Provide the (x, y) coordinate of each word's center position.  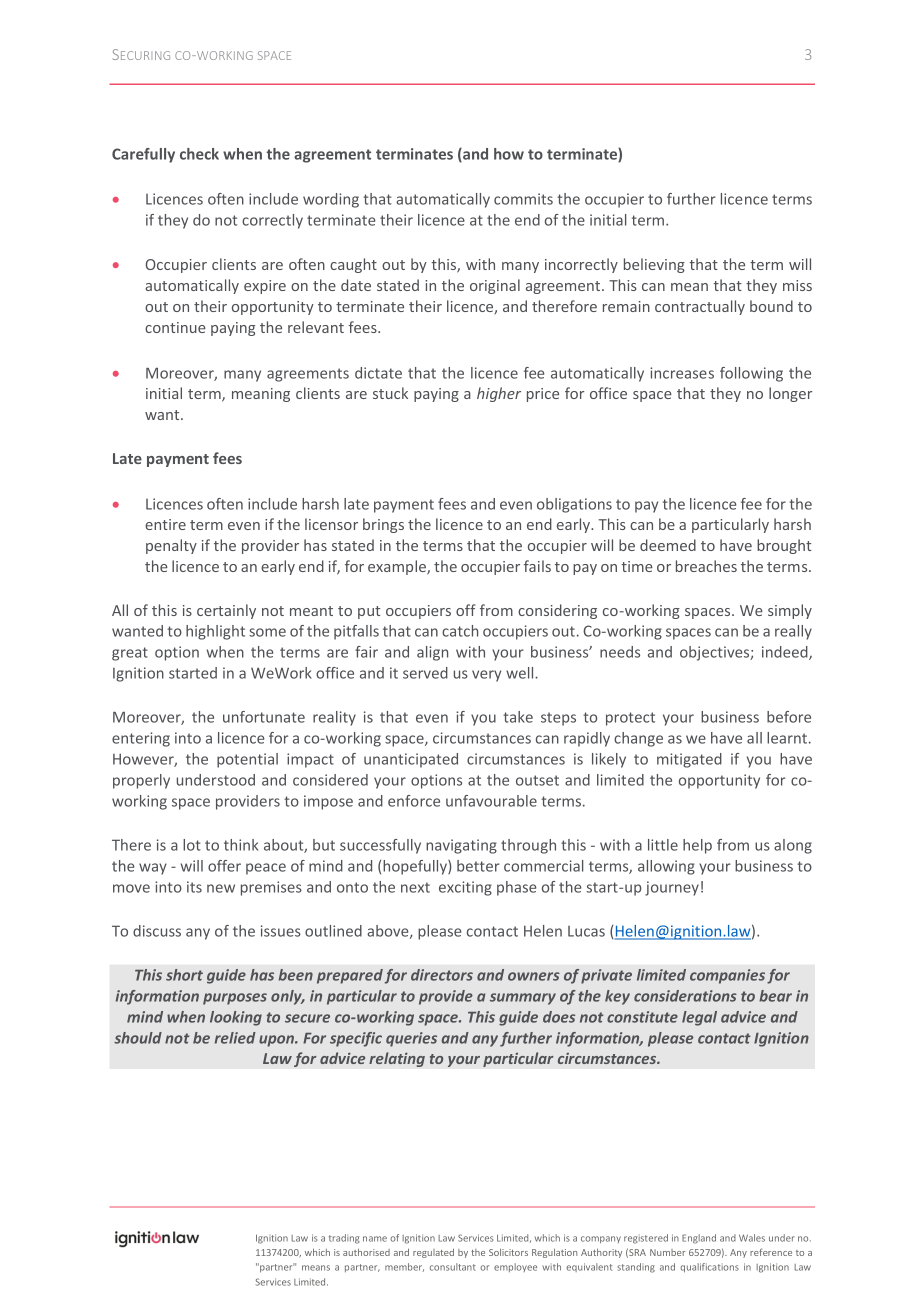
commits (523, 199)
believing (654, 265)
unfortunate (264, 717)
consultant (453, 1267)
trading (344, 1239)
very (486, 676)
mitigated (689, 760)
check (199, 154)
